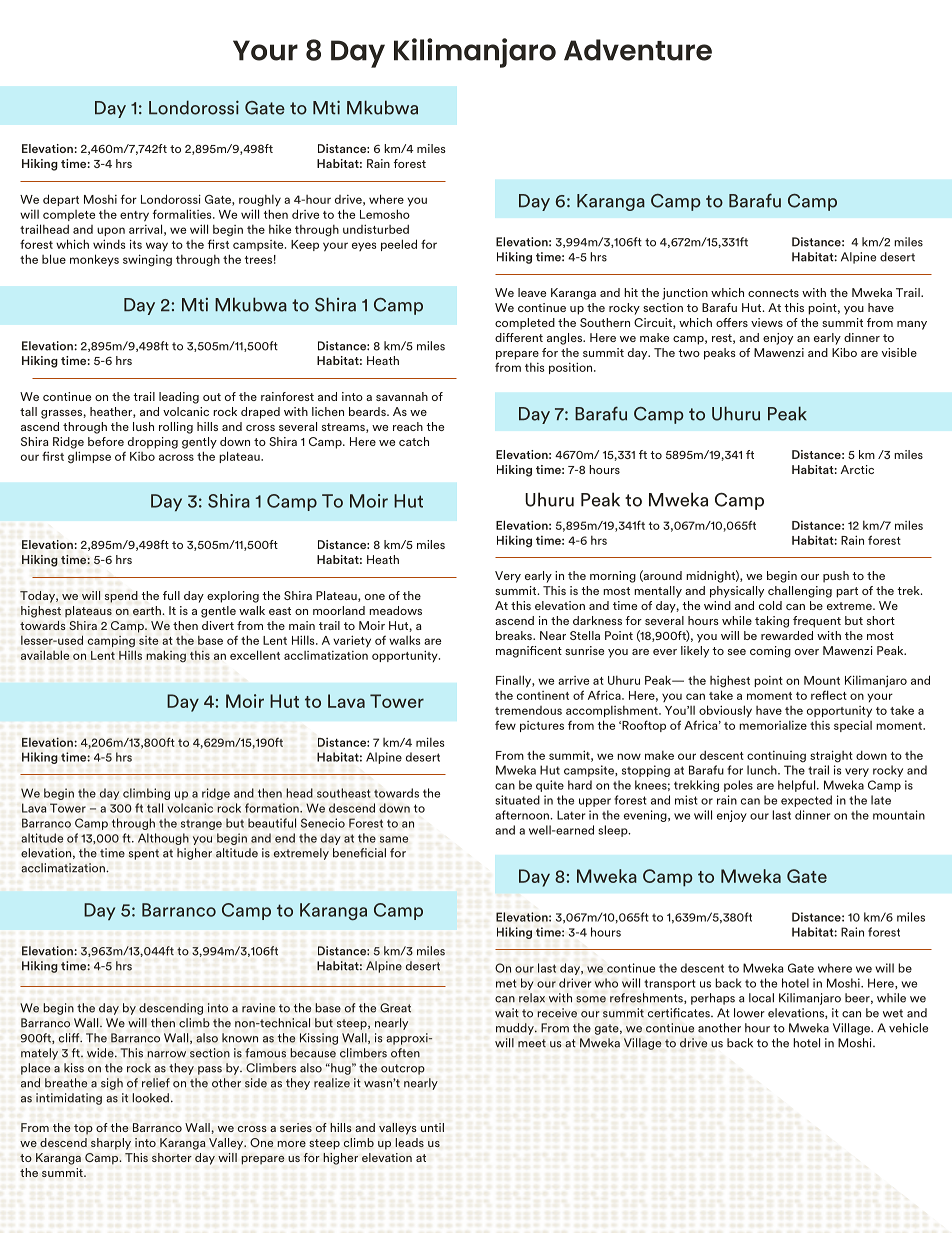 This document has height=1233, width=952. Describe the element at coordinates (121, 597) in the document. I see `spend` at that location.
